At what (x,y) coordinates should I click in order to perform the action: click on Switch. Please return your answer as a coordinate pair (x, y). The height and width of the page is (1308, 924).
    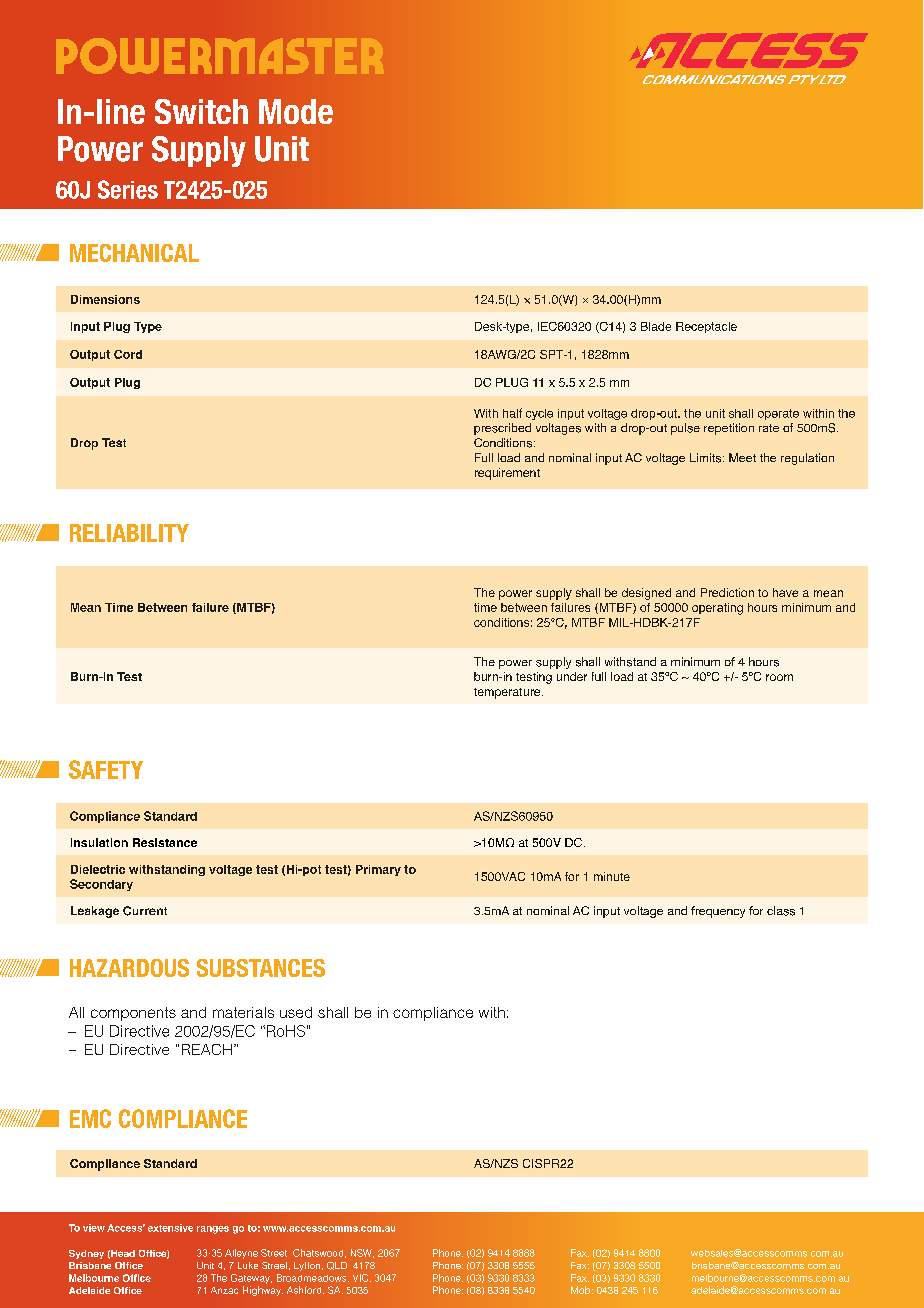
    Looking at the image, I should click on (201, 111).
